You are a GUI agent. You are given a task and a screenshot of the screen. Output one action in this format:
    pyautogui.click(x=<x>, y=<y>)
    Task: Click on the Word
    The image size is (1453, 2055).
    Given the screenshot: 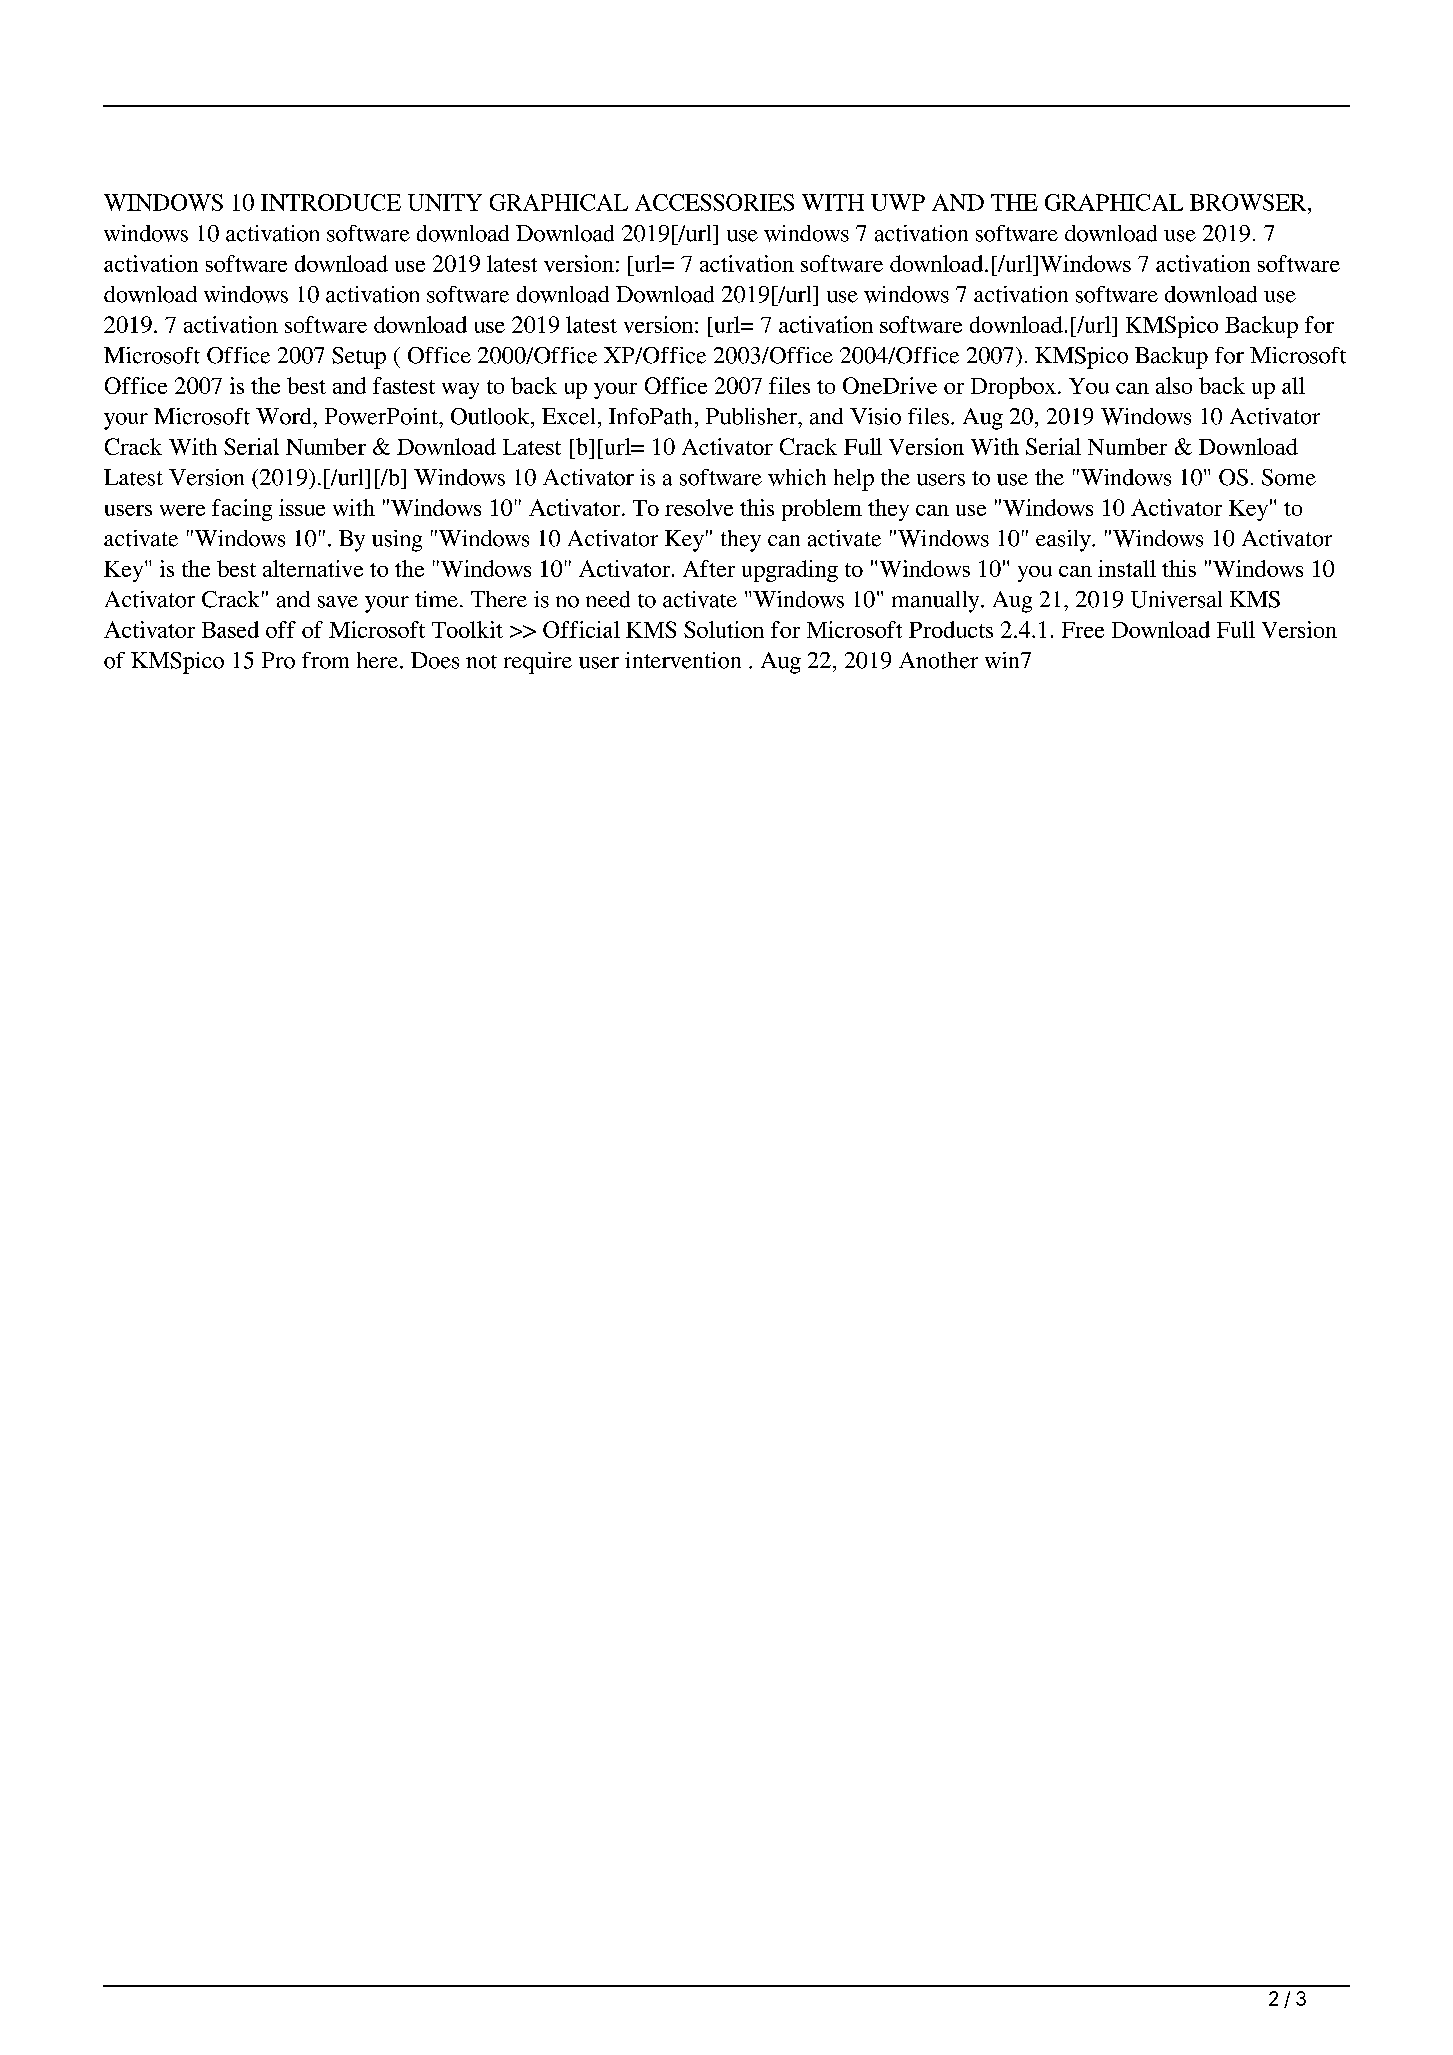 What is the action you would take?
    pyautogui.click(x=285, y=416)
